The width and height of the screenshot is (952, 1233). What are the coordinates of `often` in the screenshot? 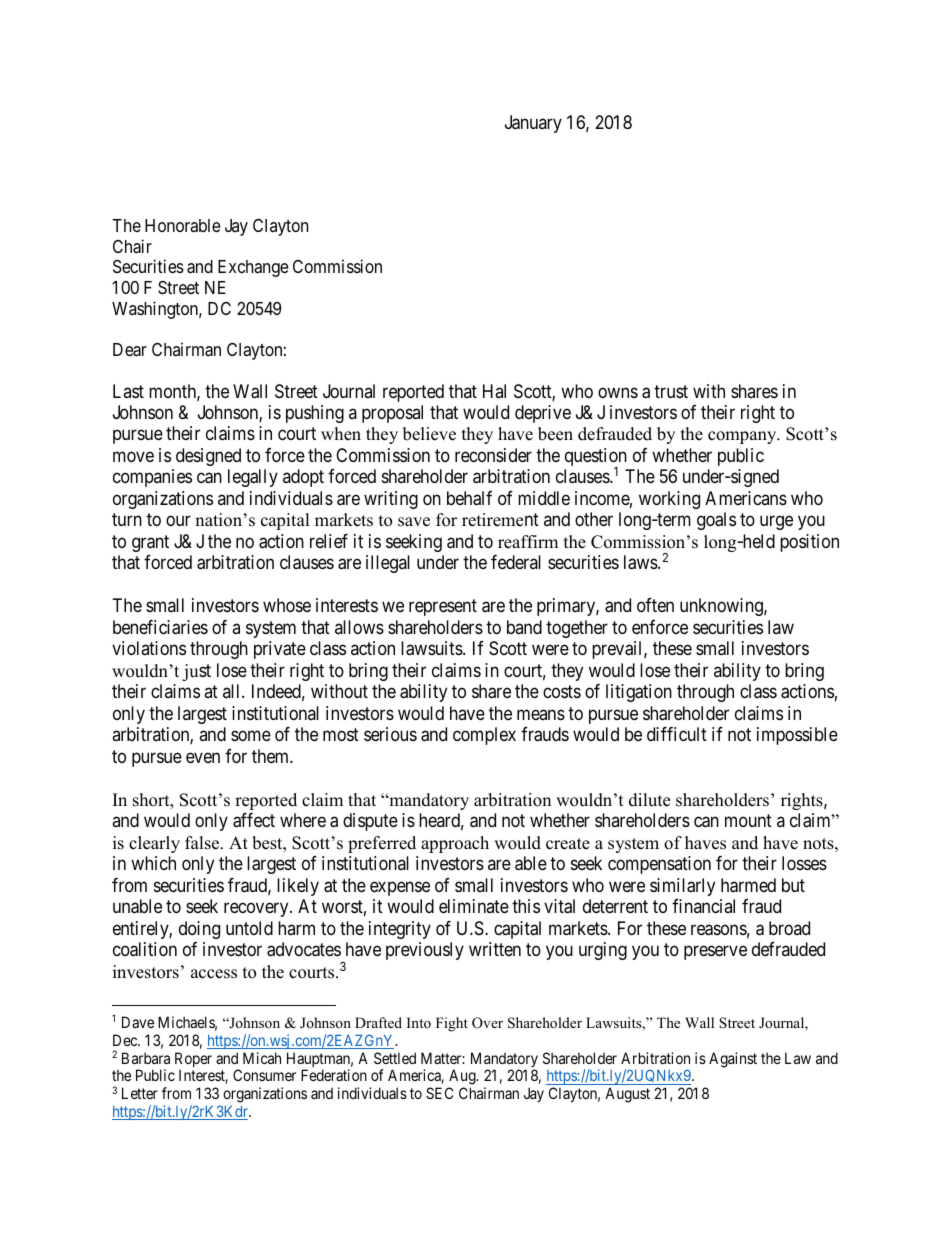 It's located at (655, 605).
